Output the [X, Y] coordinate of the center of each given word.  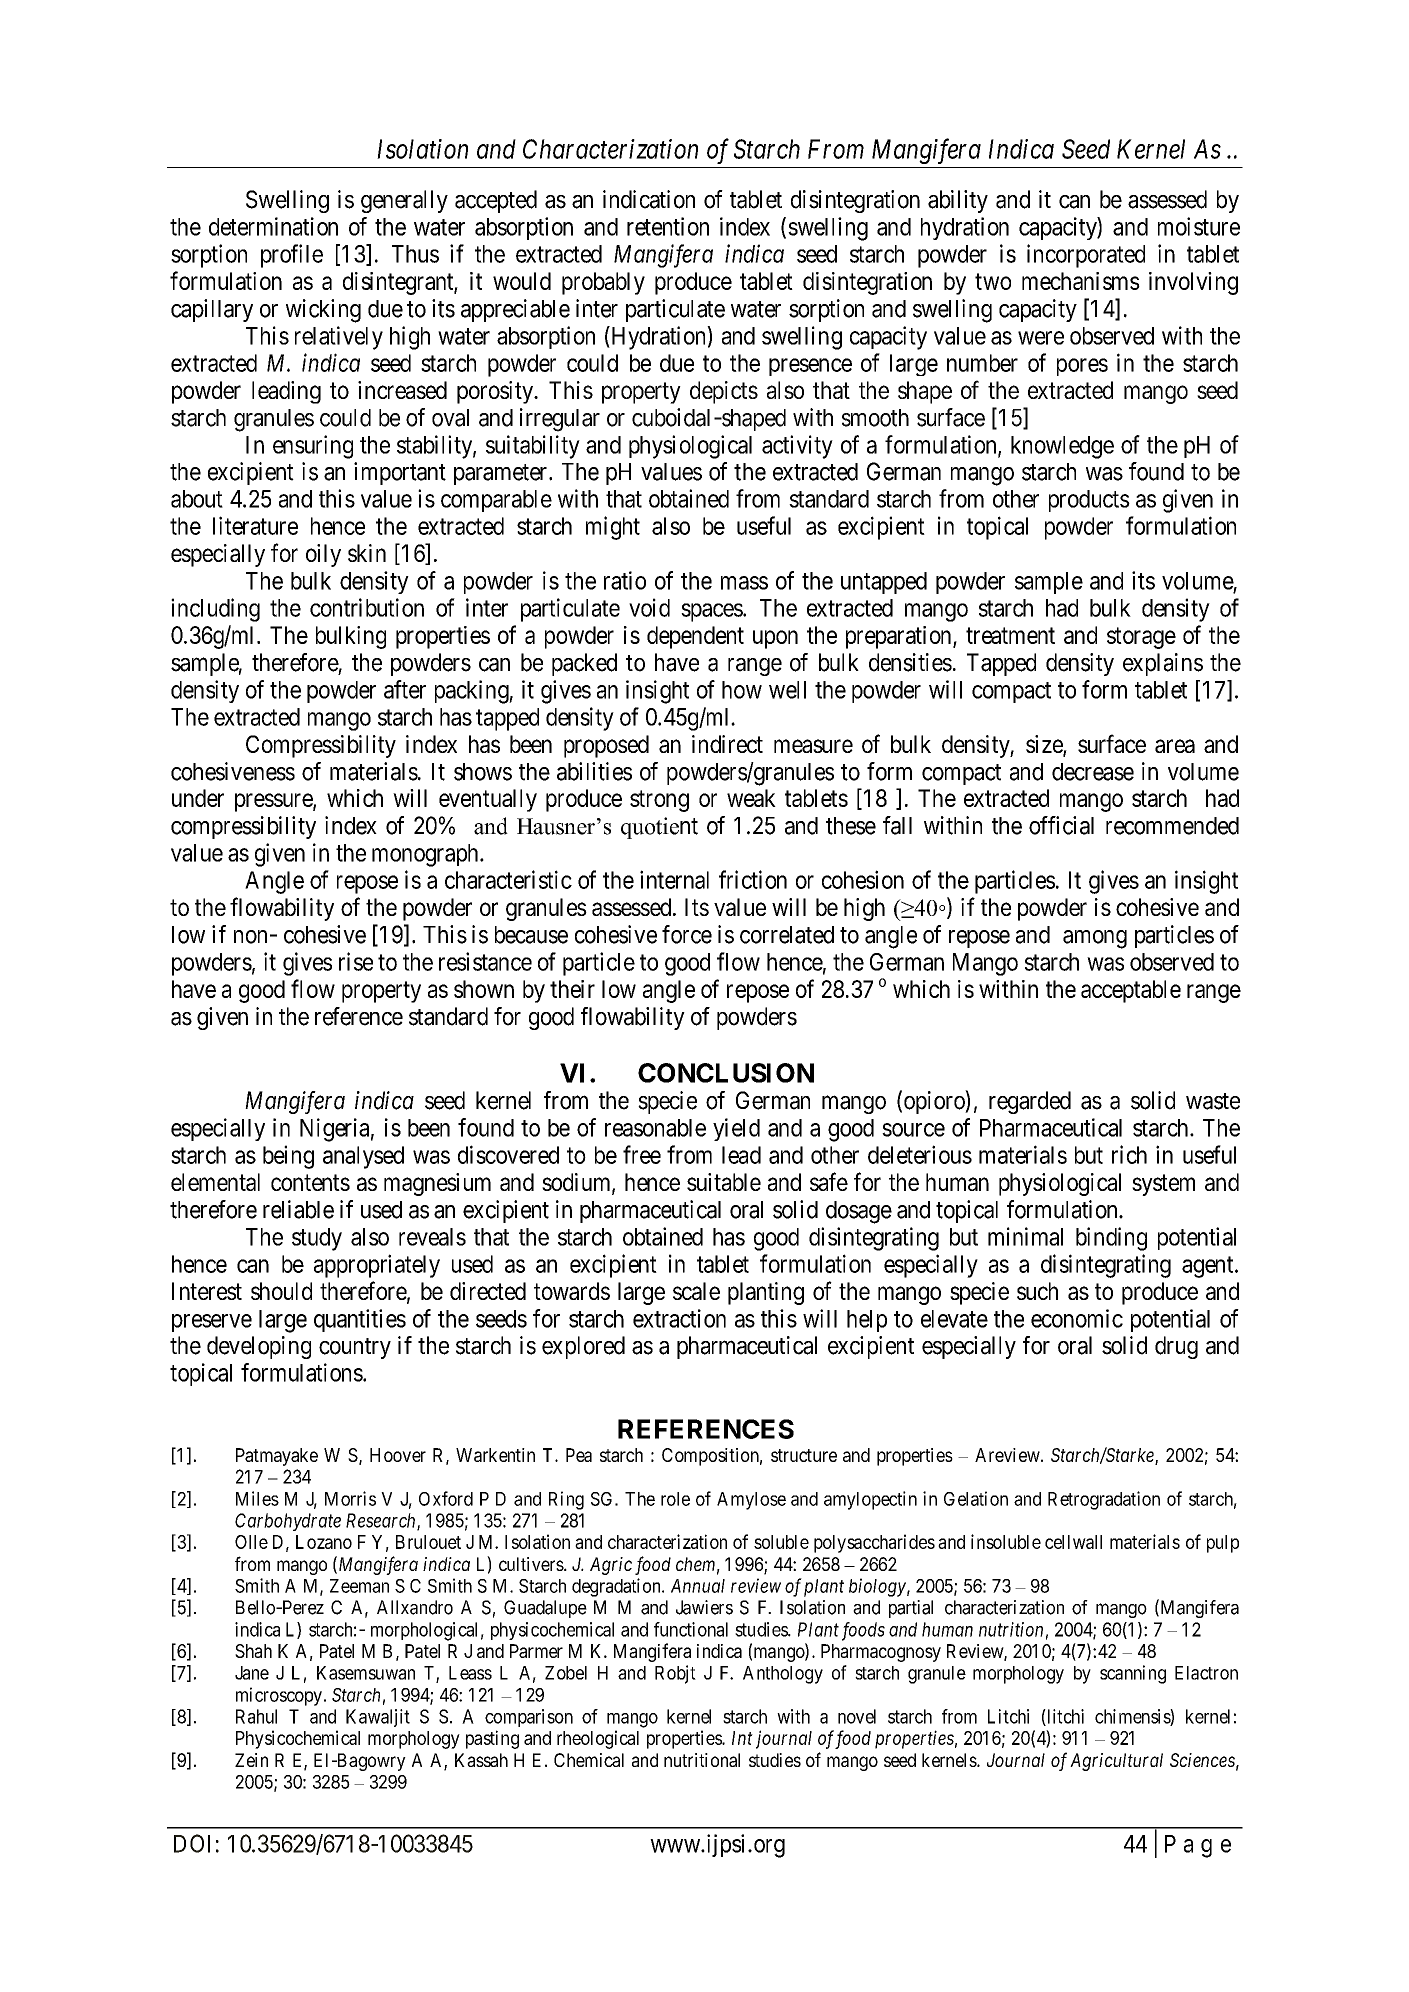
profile [292, 256]
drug [1176, 1347]
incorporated [1086, 256]
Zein [251, 1760]
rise [356, 961]
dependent [695, 637]
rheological [598, 1739]
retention [668, 226]
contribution [367, 607]
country [355, 1348]
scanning [1133, 1674]
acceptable [1131, 991]
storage [1141, 638]
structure [804, 1455]
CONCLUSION [726, 1073]
